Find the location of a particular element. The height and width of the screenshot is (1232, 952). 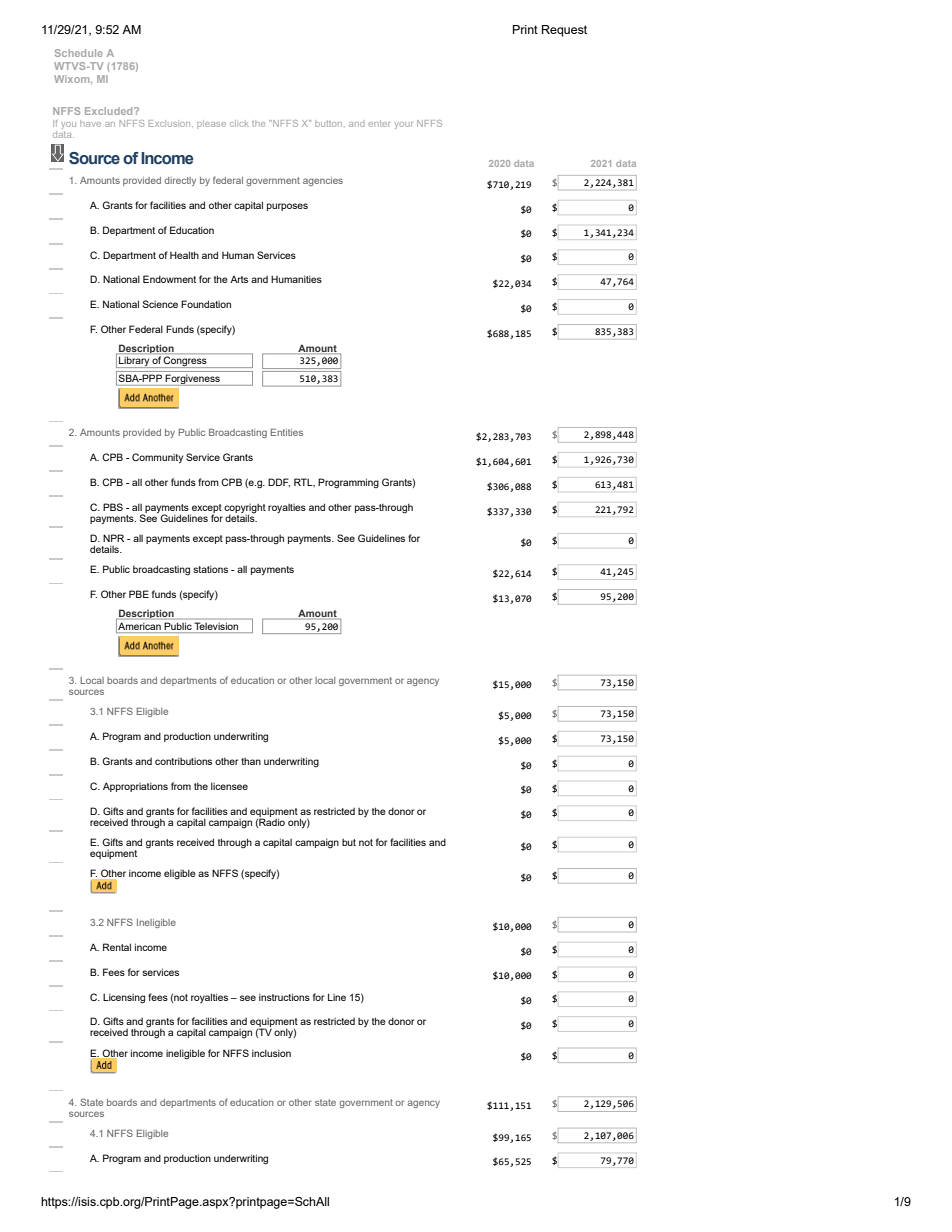

Library is located at coordinates (134, 362).
